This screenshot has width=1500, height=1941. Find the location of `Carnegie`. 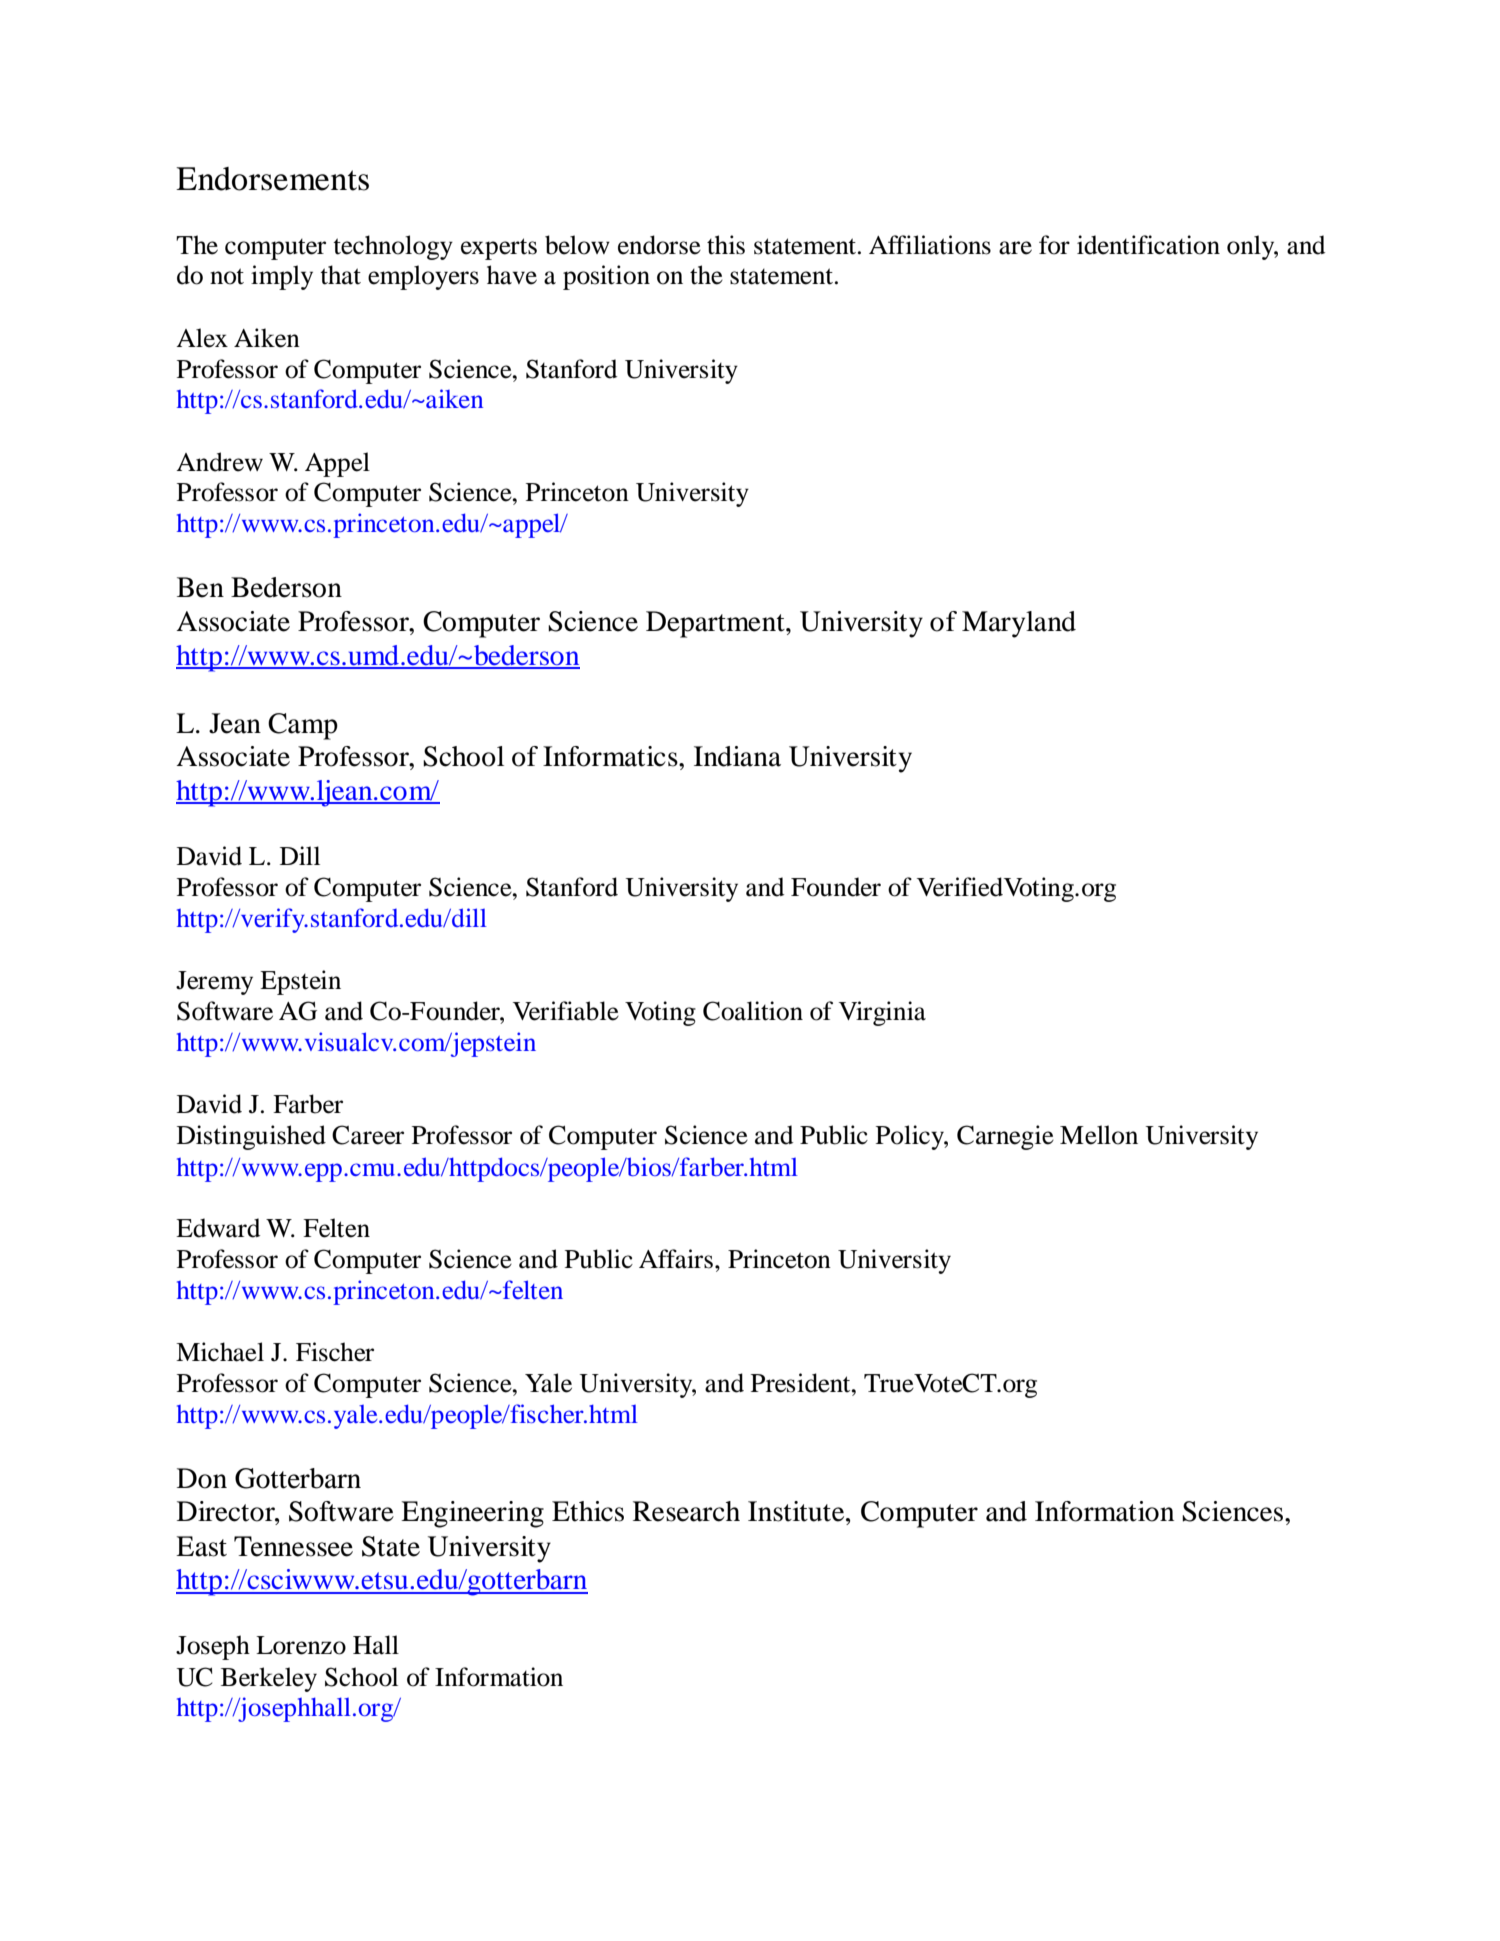

Carnegie is located at coordinates (1005, 1137).
